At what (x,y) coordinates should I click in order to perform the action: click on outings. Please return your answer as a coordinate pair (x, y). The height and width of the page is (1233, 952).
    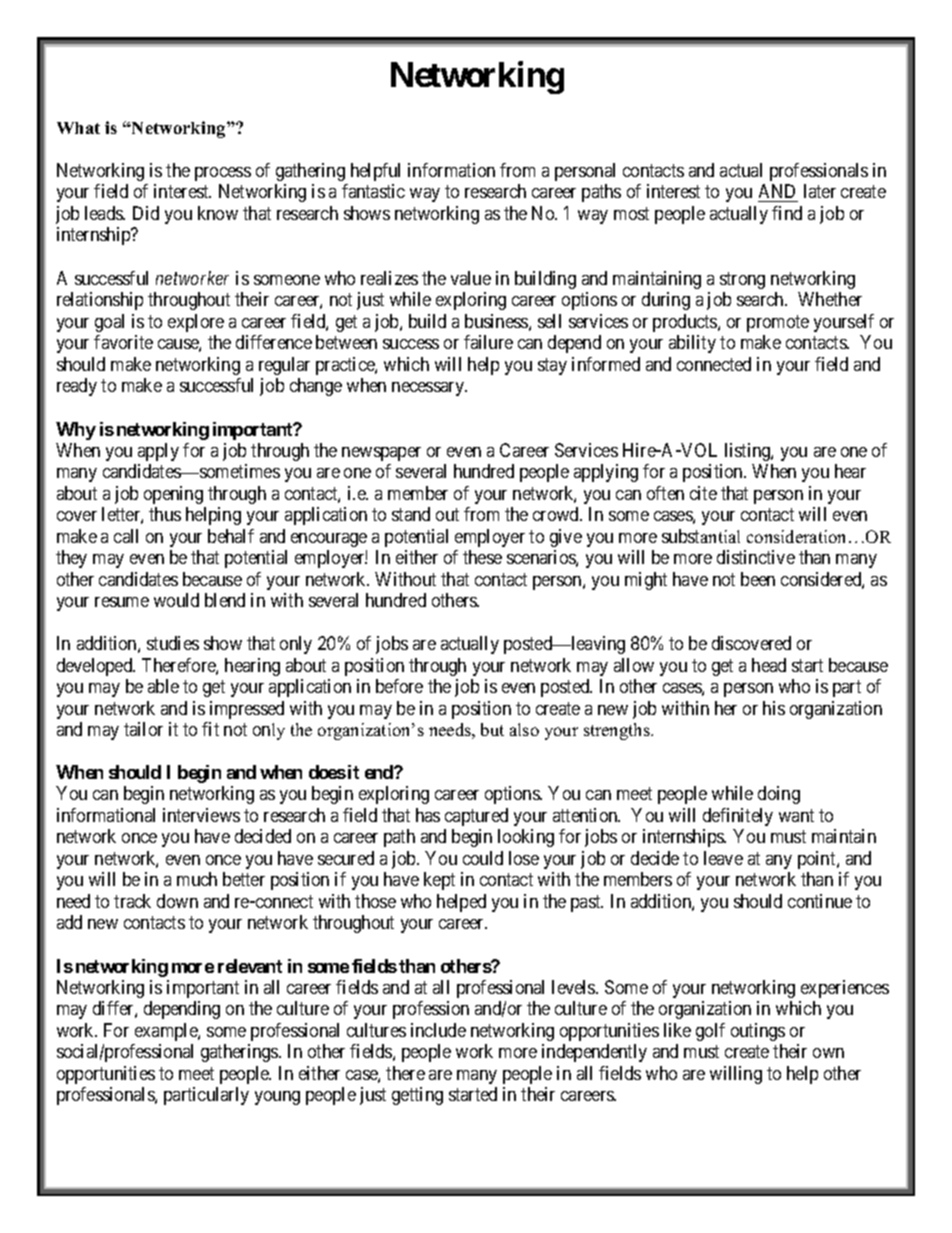
    Looking at the image, I should click on (758, 1032).
